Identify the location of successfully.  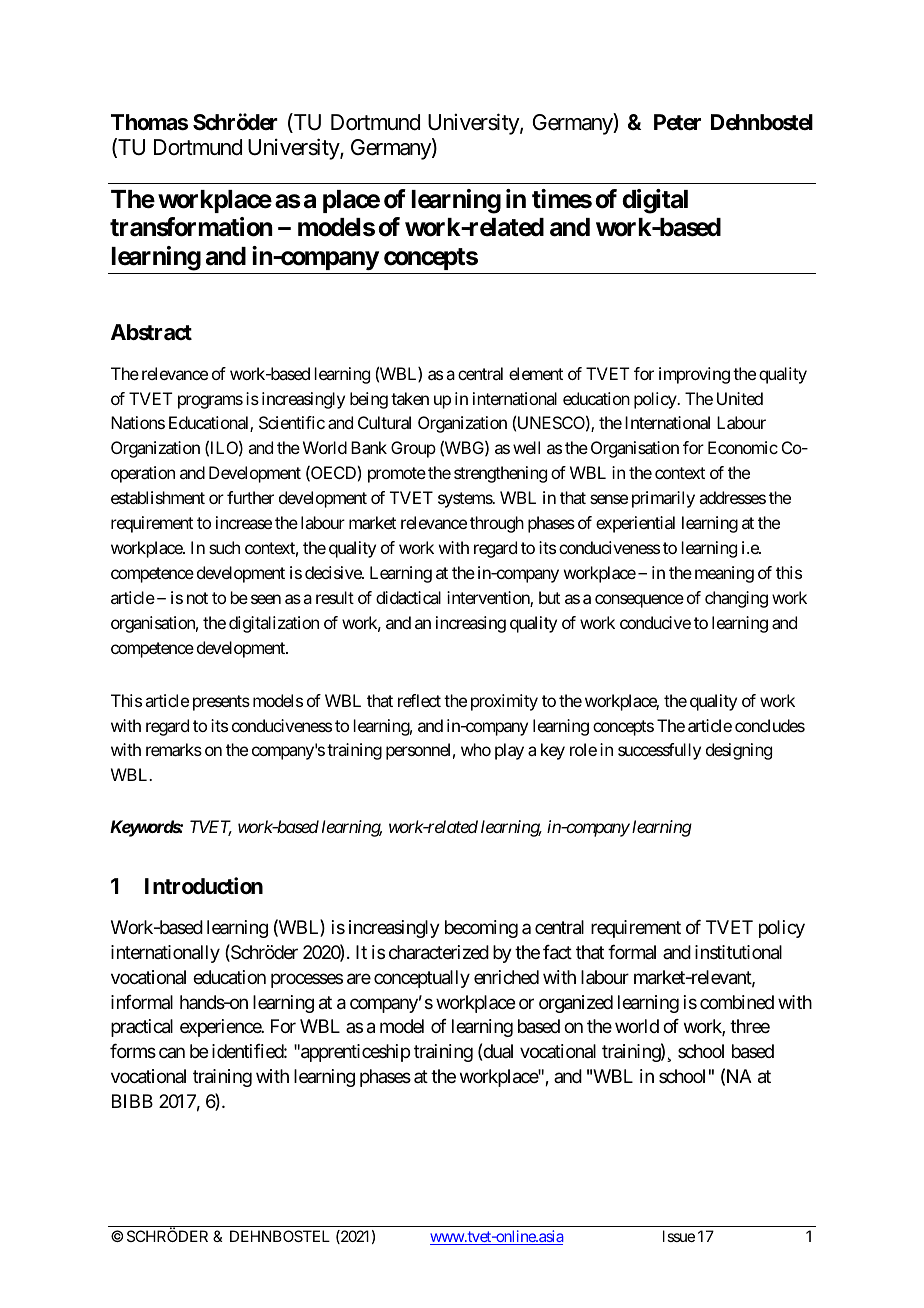
(659, 751).
